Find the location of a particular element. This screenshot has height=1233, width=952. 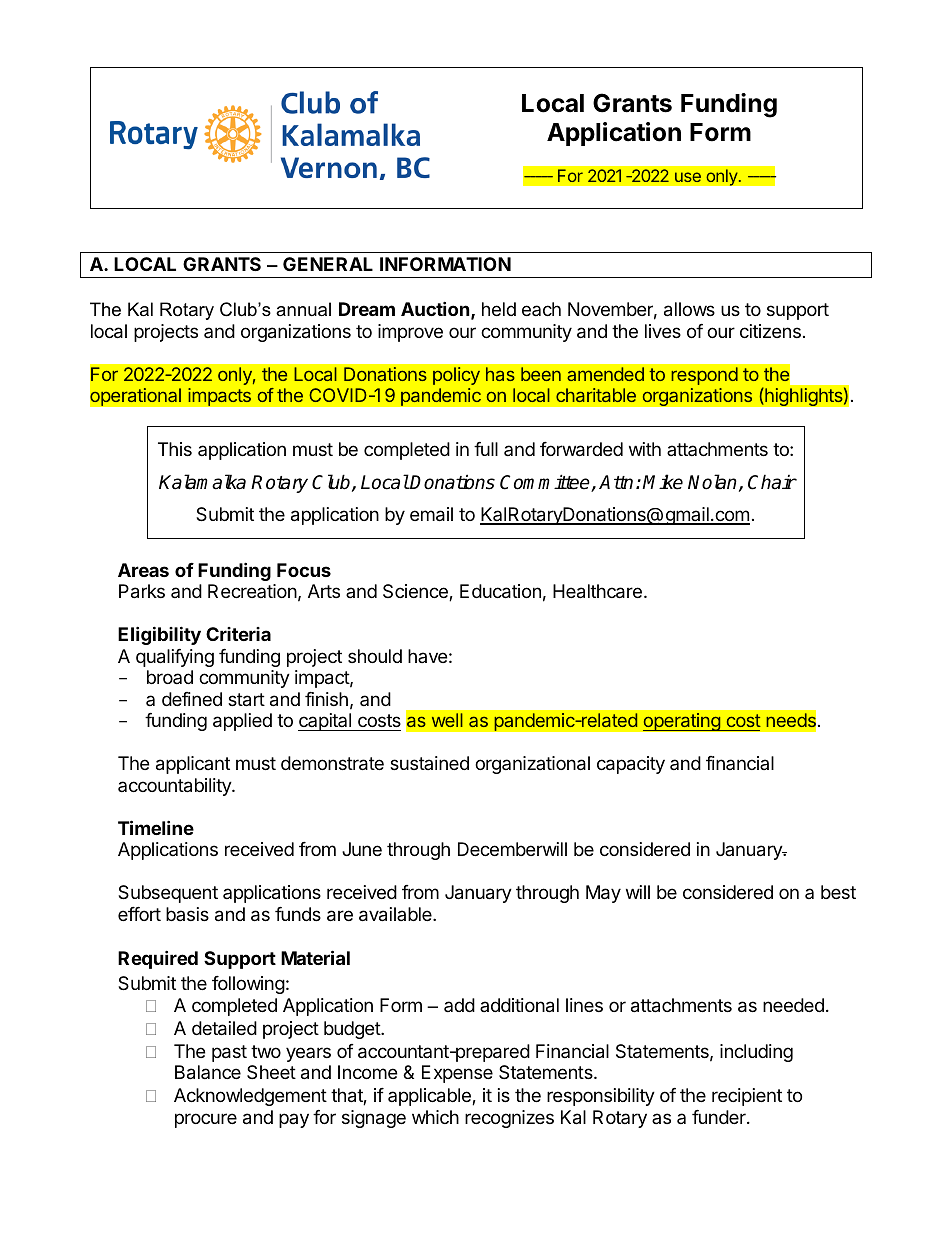

full is located at coordinates (486, 449).
